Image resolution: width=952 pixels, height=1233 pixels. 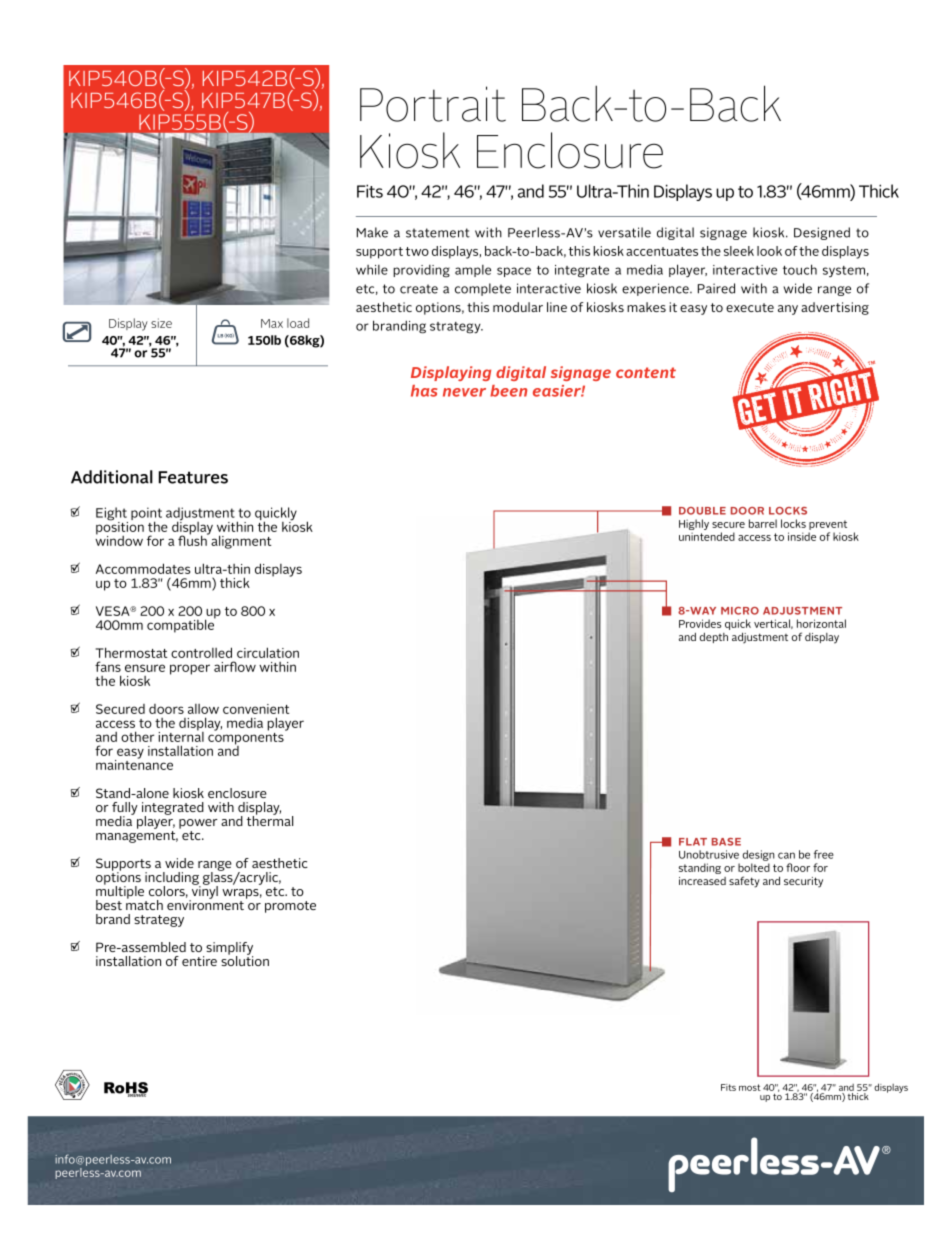 I want to click on Highly, so click(x=694, y=524).
